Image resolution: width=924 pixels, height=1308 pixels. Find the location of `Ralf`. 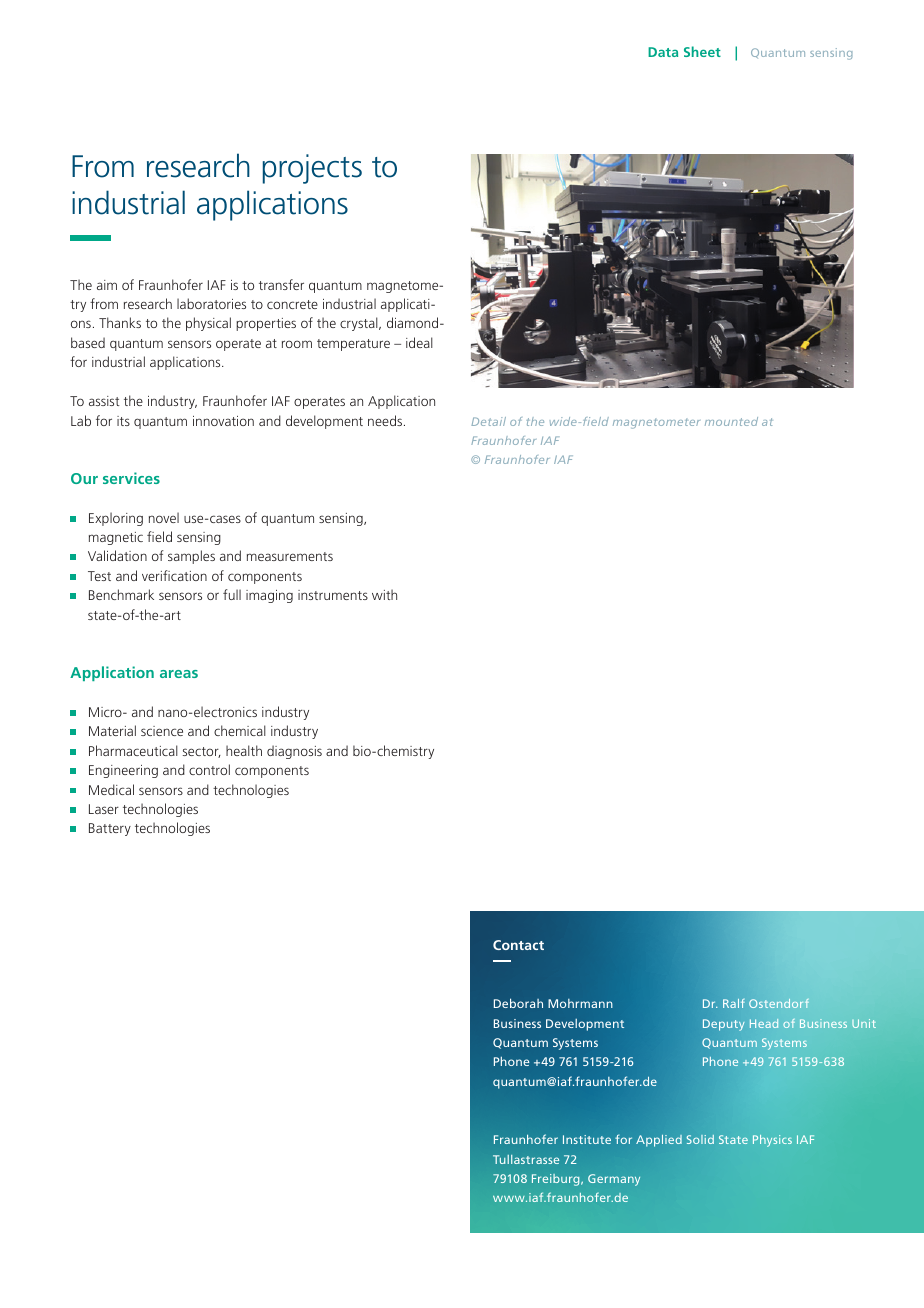

Ralf is located at coordinates (734, 1003).
